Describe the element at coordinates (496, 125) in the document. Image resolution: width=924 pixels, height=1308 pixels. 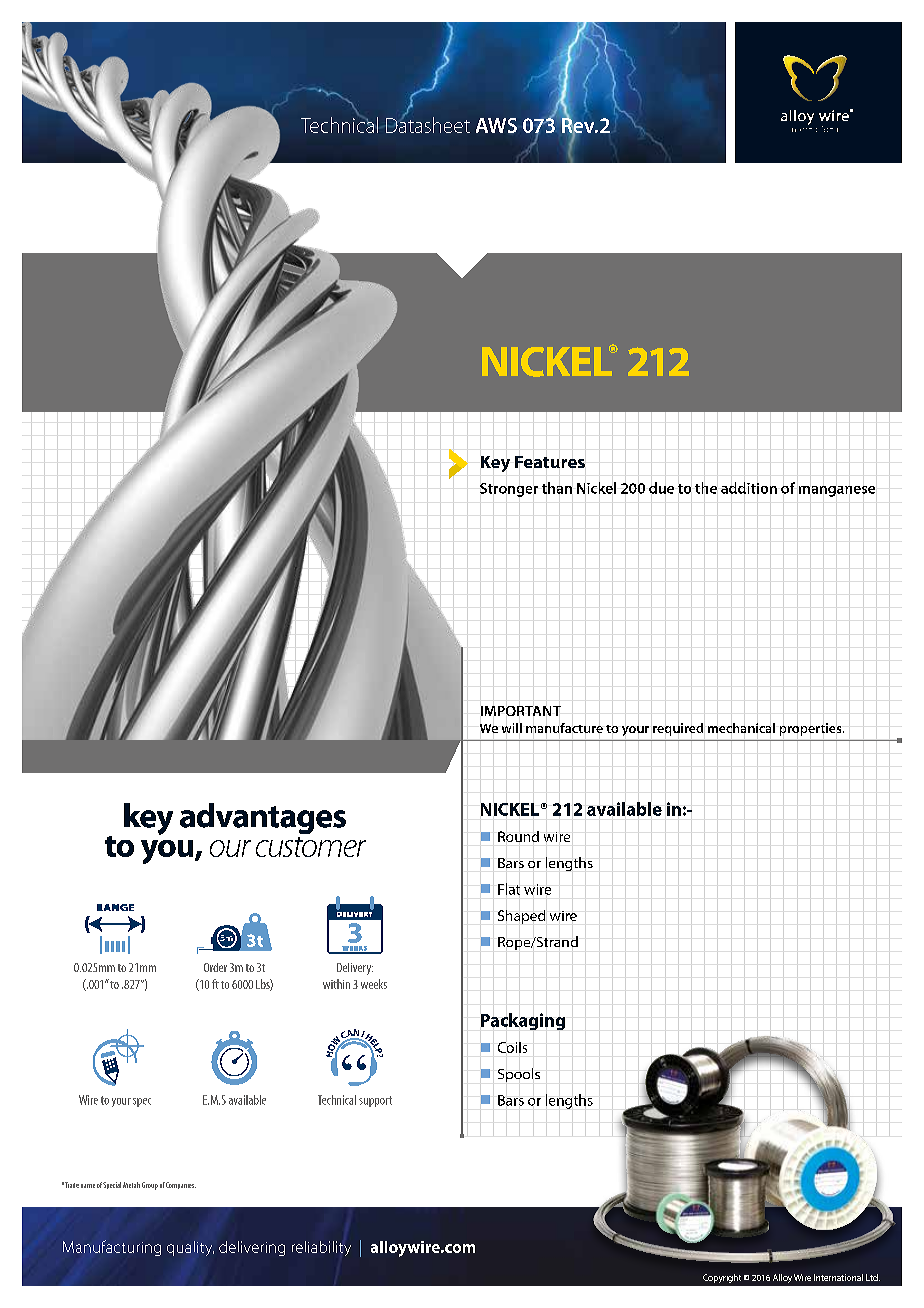
I see `AWS` at that location.
